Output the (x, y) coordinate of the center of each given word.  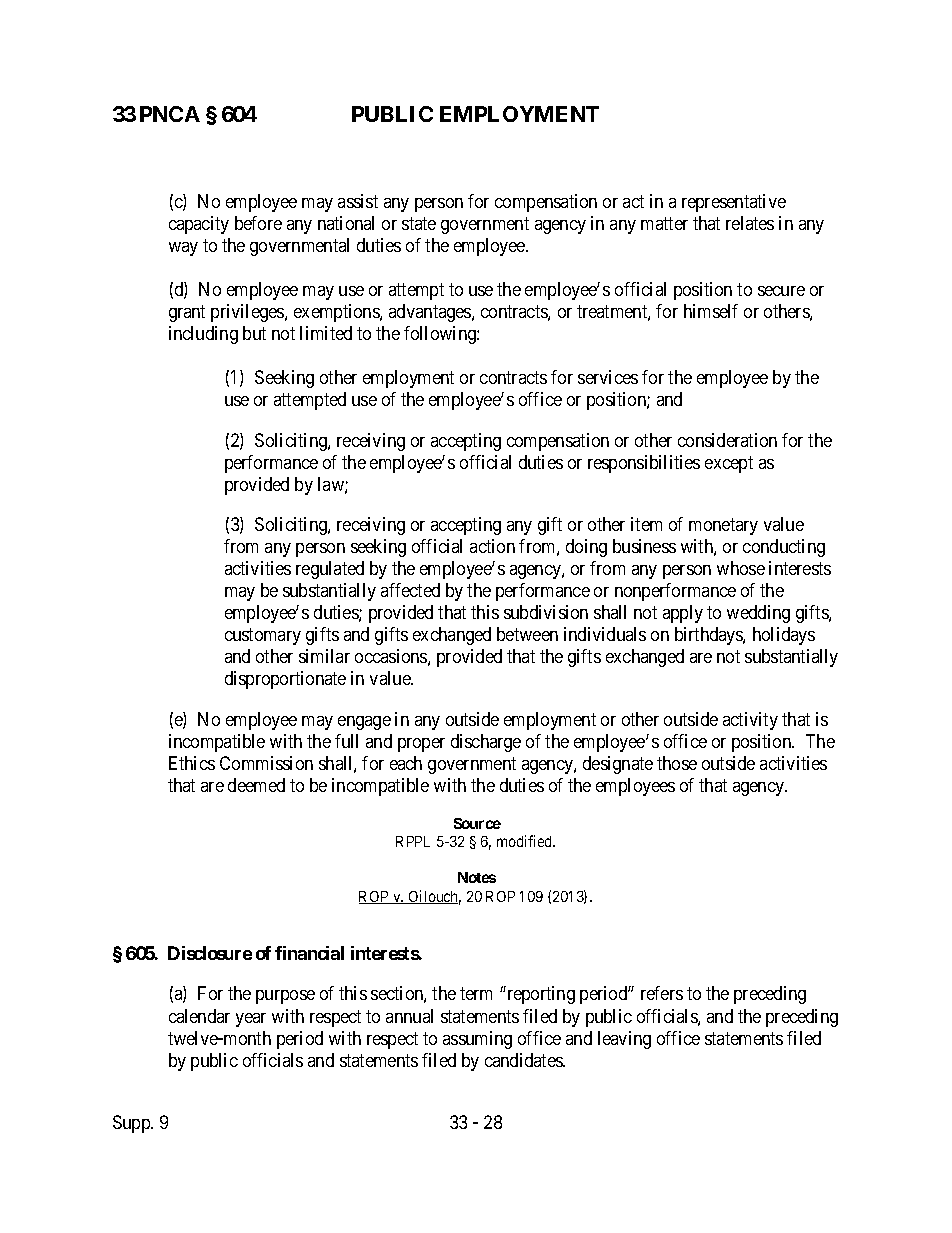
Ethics (192, 763)
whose (741, 568)
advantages (431, 313)
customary (263, 637)
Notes (477, 877)
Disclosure (210, 953)
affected (410, 590)
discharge (486, 743)
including (203, 335)
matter (664, 223)
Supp (132, 1124)
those (677, 763)
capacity (199, 225)
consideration (727, 440)
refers (662, 993)
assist (358, 201)
